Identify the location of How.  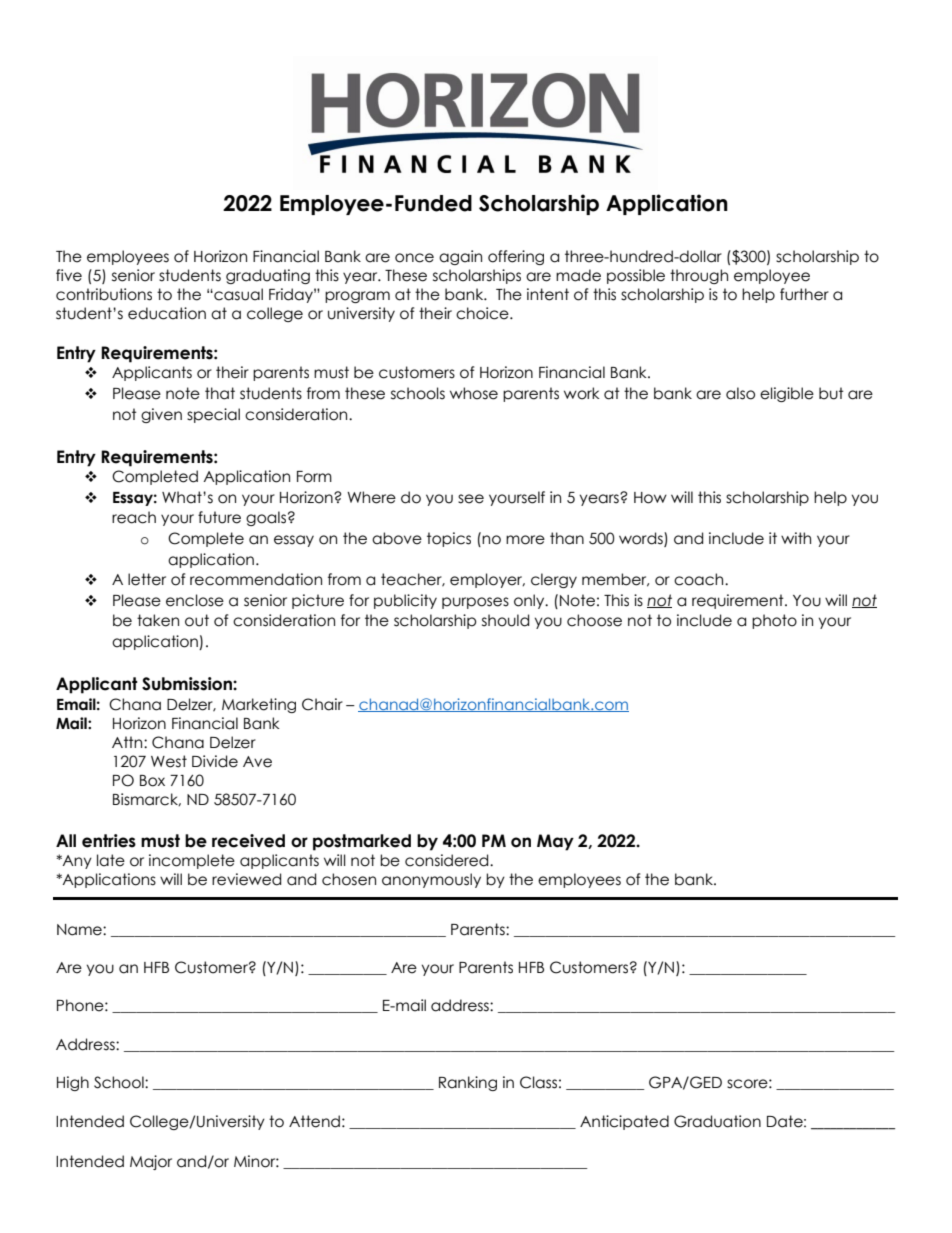
(650, 498).
